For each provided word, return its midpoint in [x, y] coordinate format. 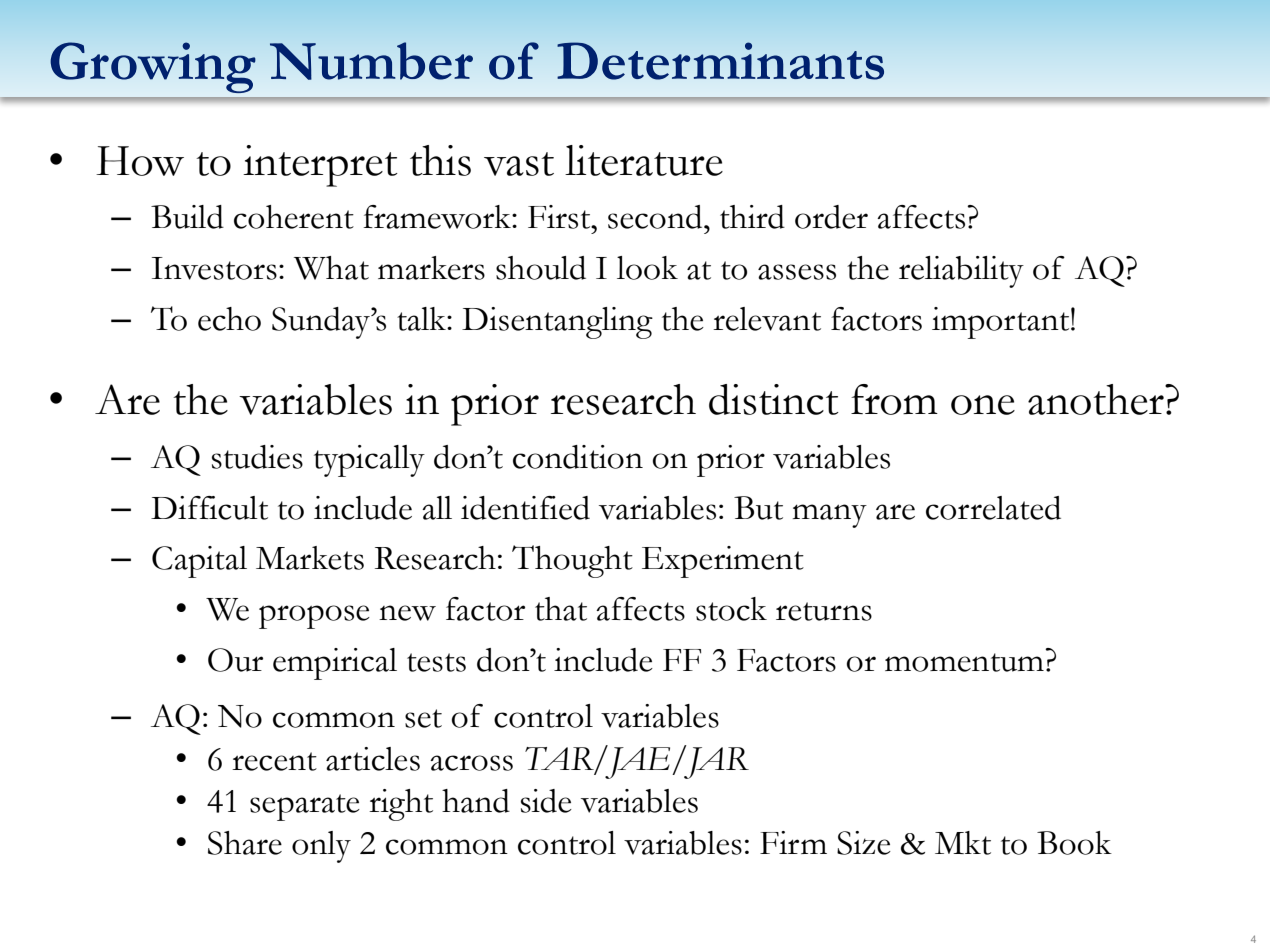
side [546, 801]
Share [245, 843]
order [831, 217]
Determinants [720, 61]
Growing [153, 67]
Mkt [963, 843]
